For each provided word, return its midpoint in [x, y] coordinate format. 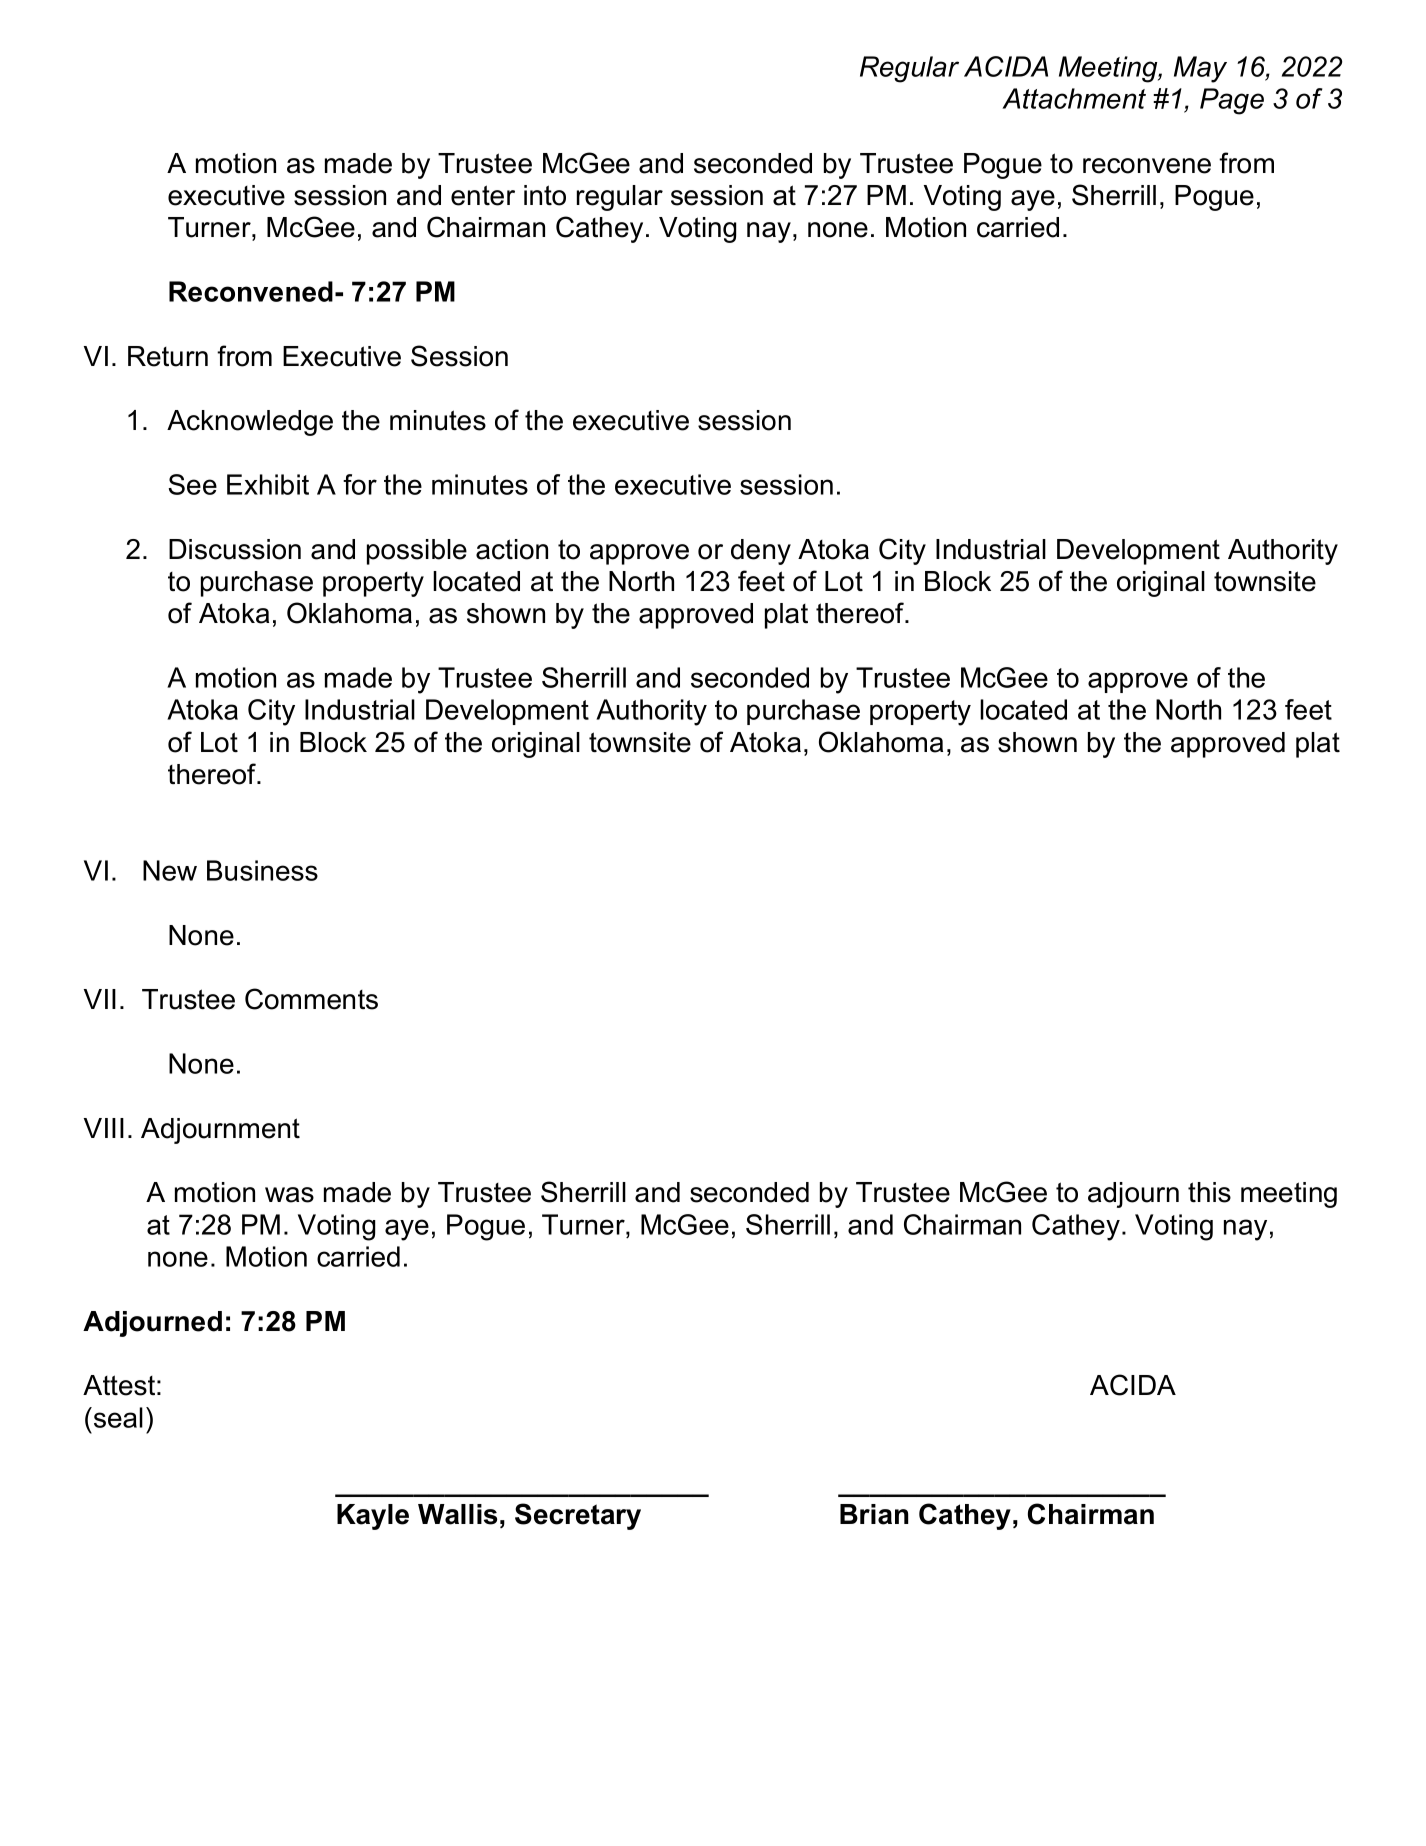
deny [761, 552]
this [1209, 1192]
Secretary [578, 1516]
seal [118, 1417]
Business [262, 870]
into [545, 195]
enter [483, 195]
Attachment [1074, 98]
